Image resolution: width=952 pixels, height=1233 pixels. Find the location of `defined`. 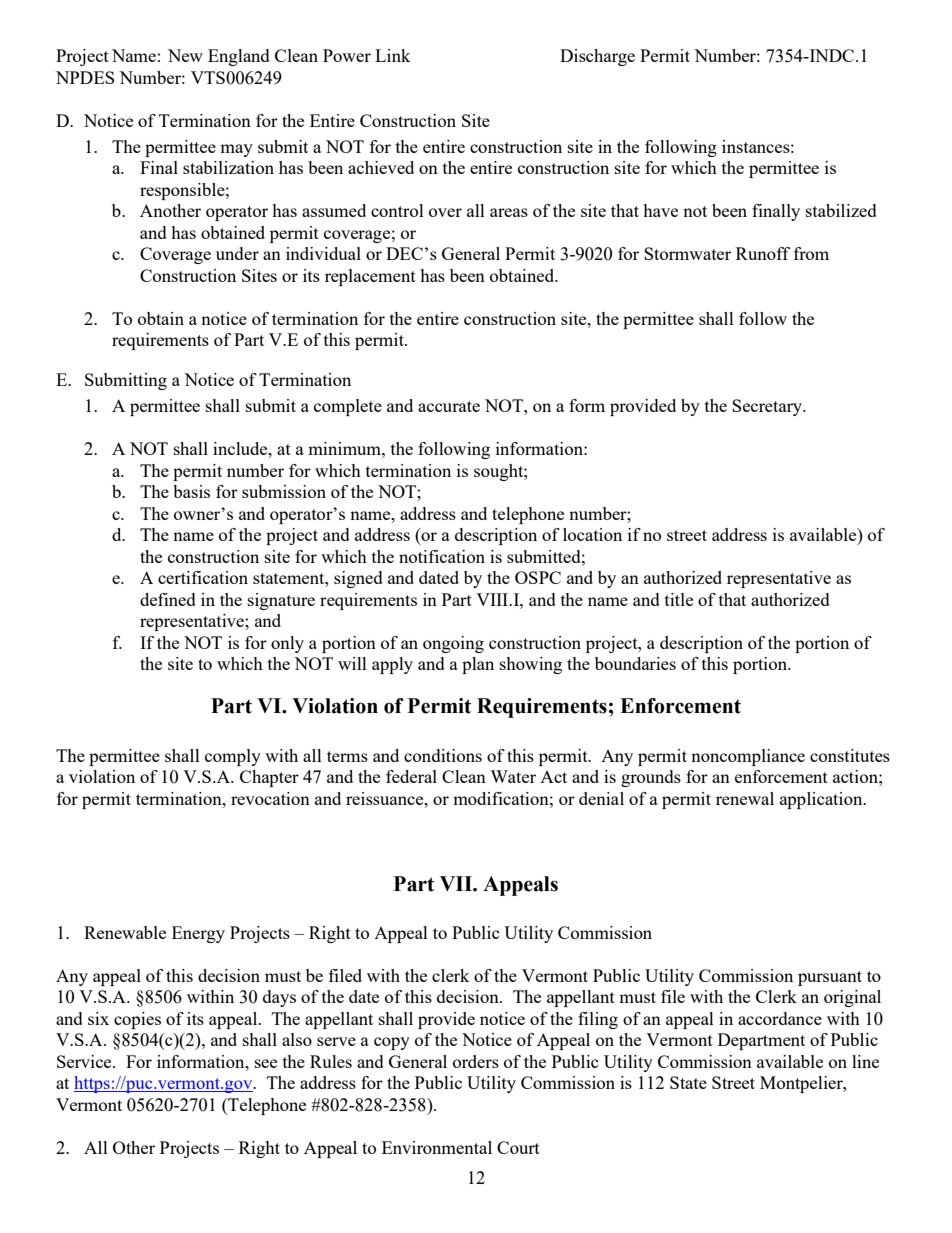

defined is located at coordinates (168, 599).
